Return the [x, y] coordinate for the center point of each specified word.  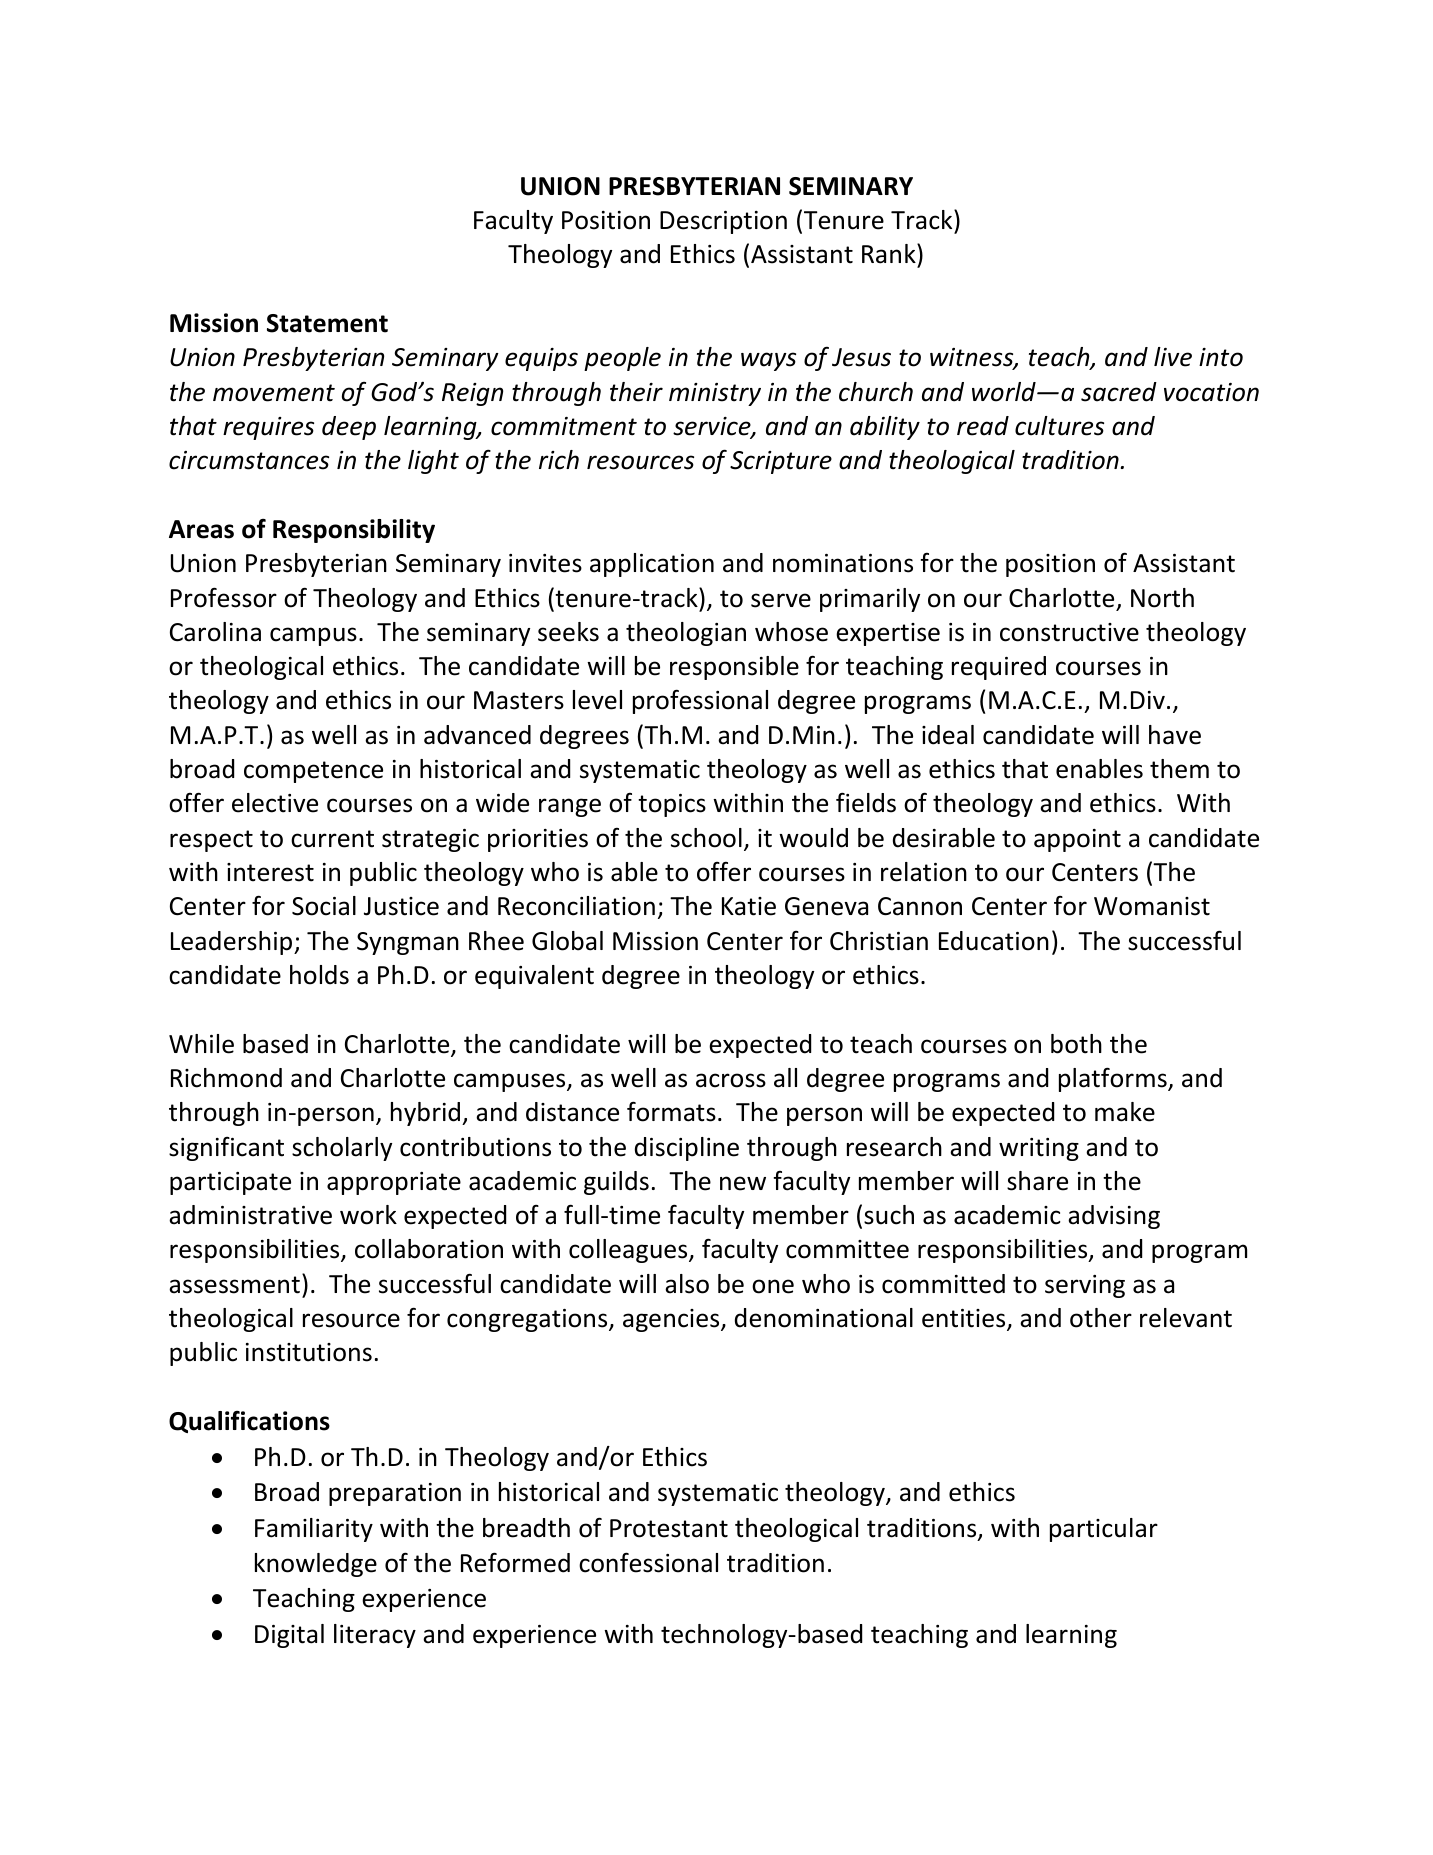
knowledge [316, 1565]
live [1173, 357]
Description [723, 222]
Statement [327, 323]
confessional [648, 1562]
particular [1104, 1530]
